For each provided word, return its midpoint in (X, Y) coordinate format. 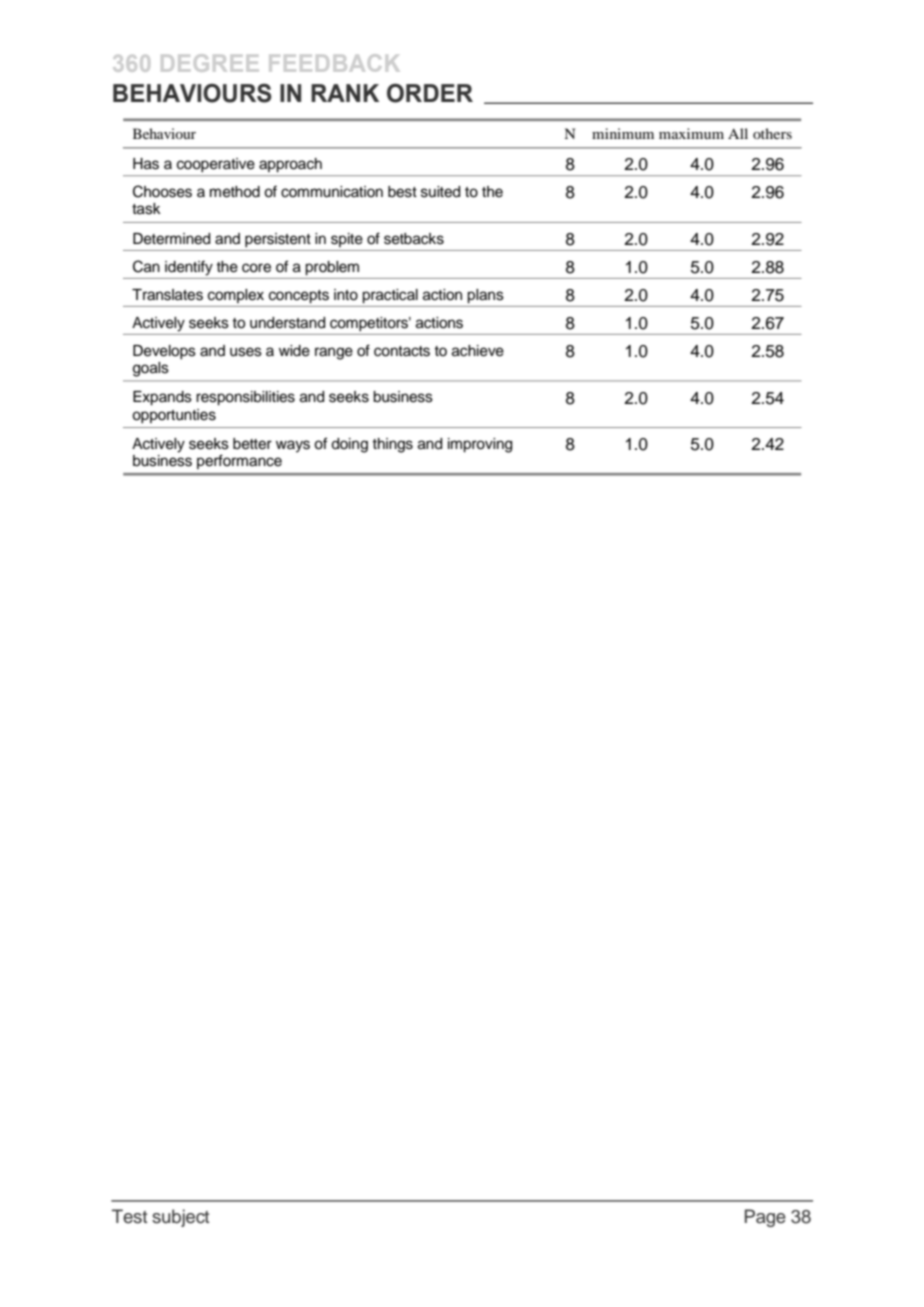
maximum (691, 133)
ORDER (430, 93)
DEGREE (209, 63)
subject (180, 1218)
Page (765, 1218)
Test (129, 1216)
